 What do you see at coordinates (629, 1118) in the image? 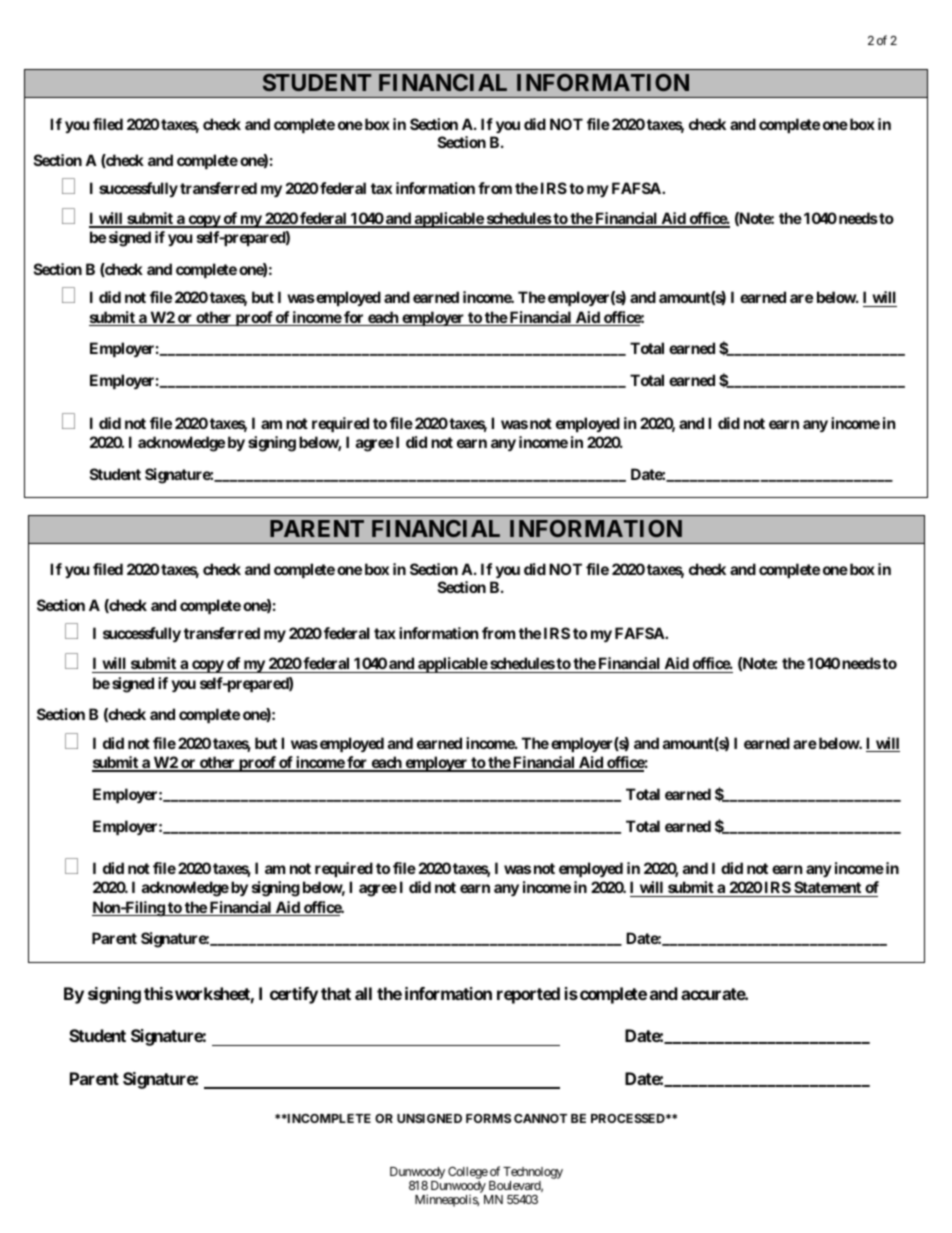
I see `PROCESSED` at bounding box center [629, 1118].
